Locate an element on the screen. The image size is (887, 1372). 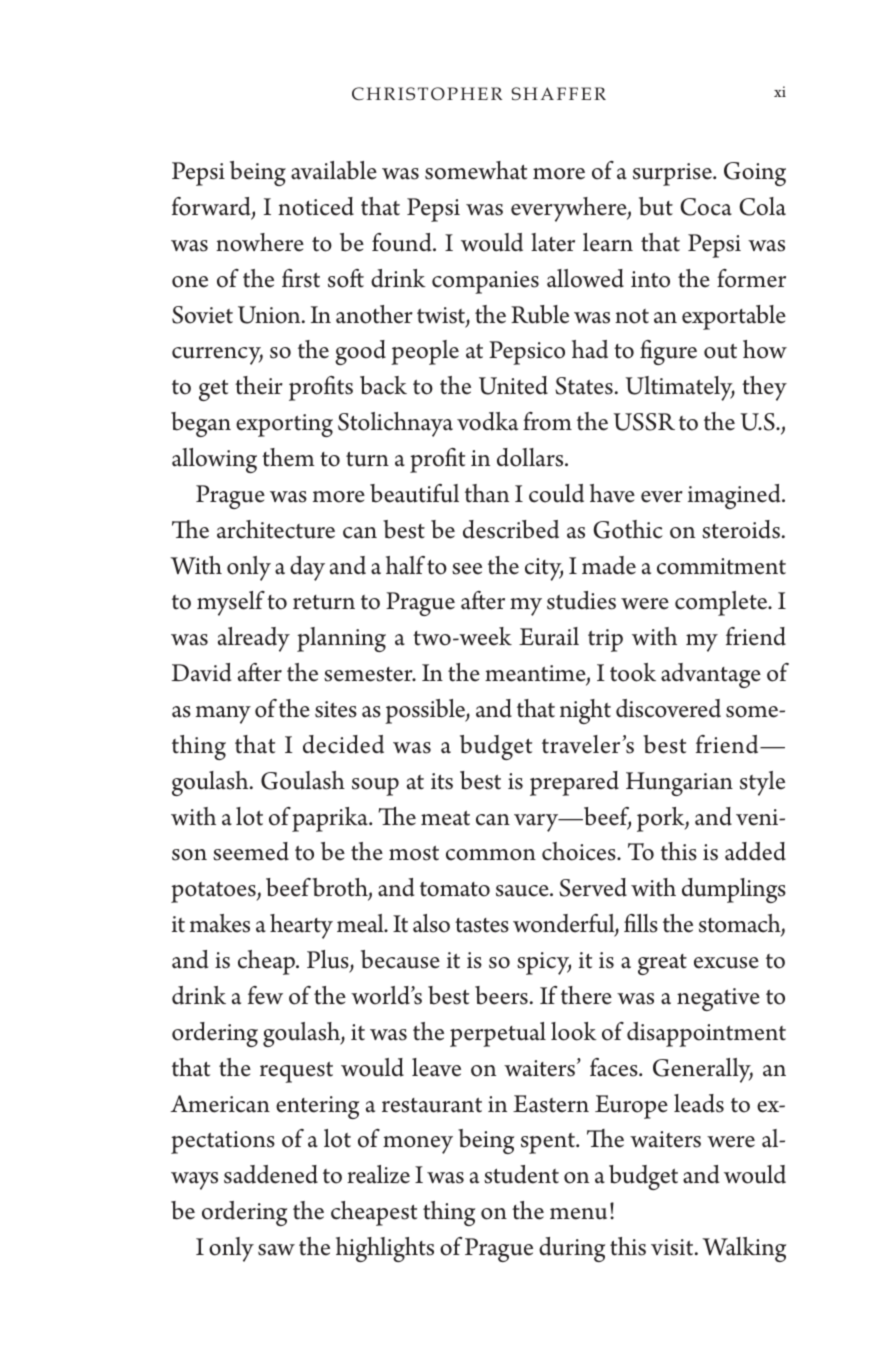
vodka is located at coordinates (487, 421).
